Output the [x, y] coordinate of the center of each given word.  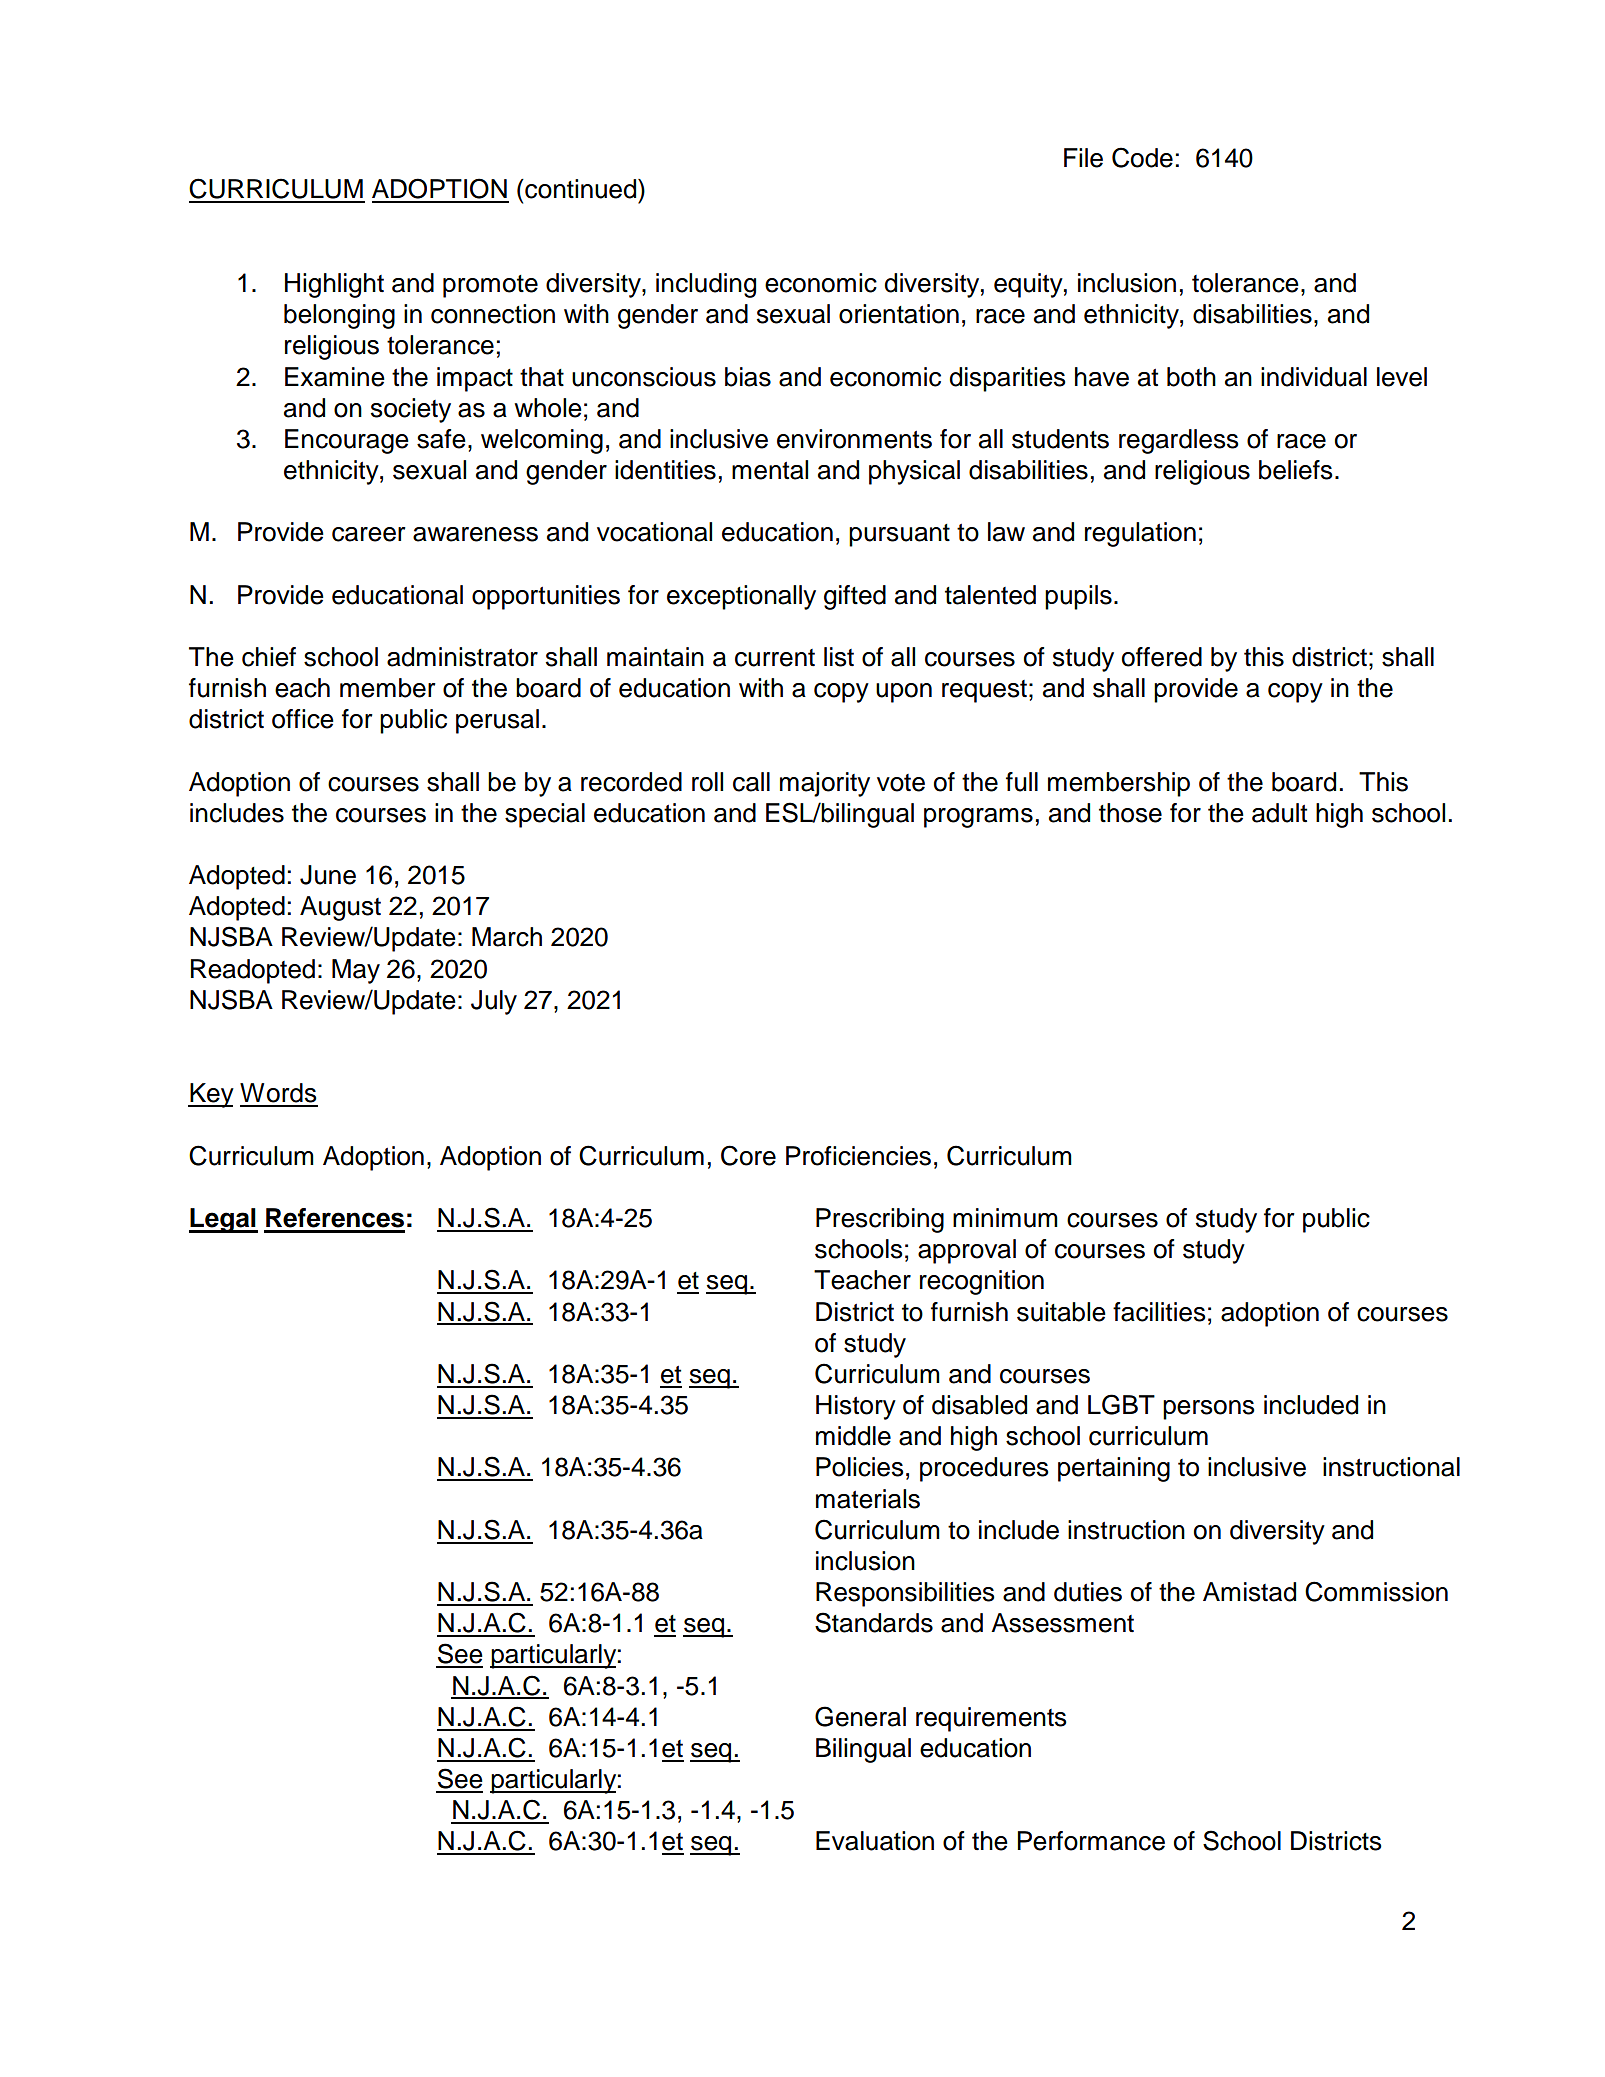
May [356, 971]
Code [1142, 157]
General [860, 1716]
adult [1279, 813]
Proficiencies [858, 1156]
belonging [339, 316]
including [706, 285]
